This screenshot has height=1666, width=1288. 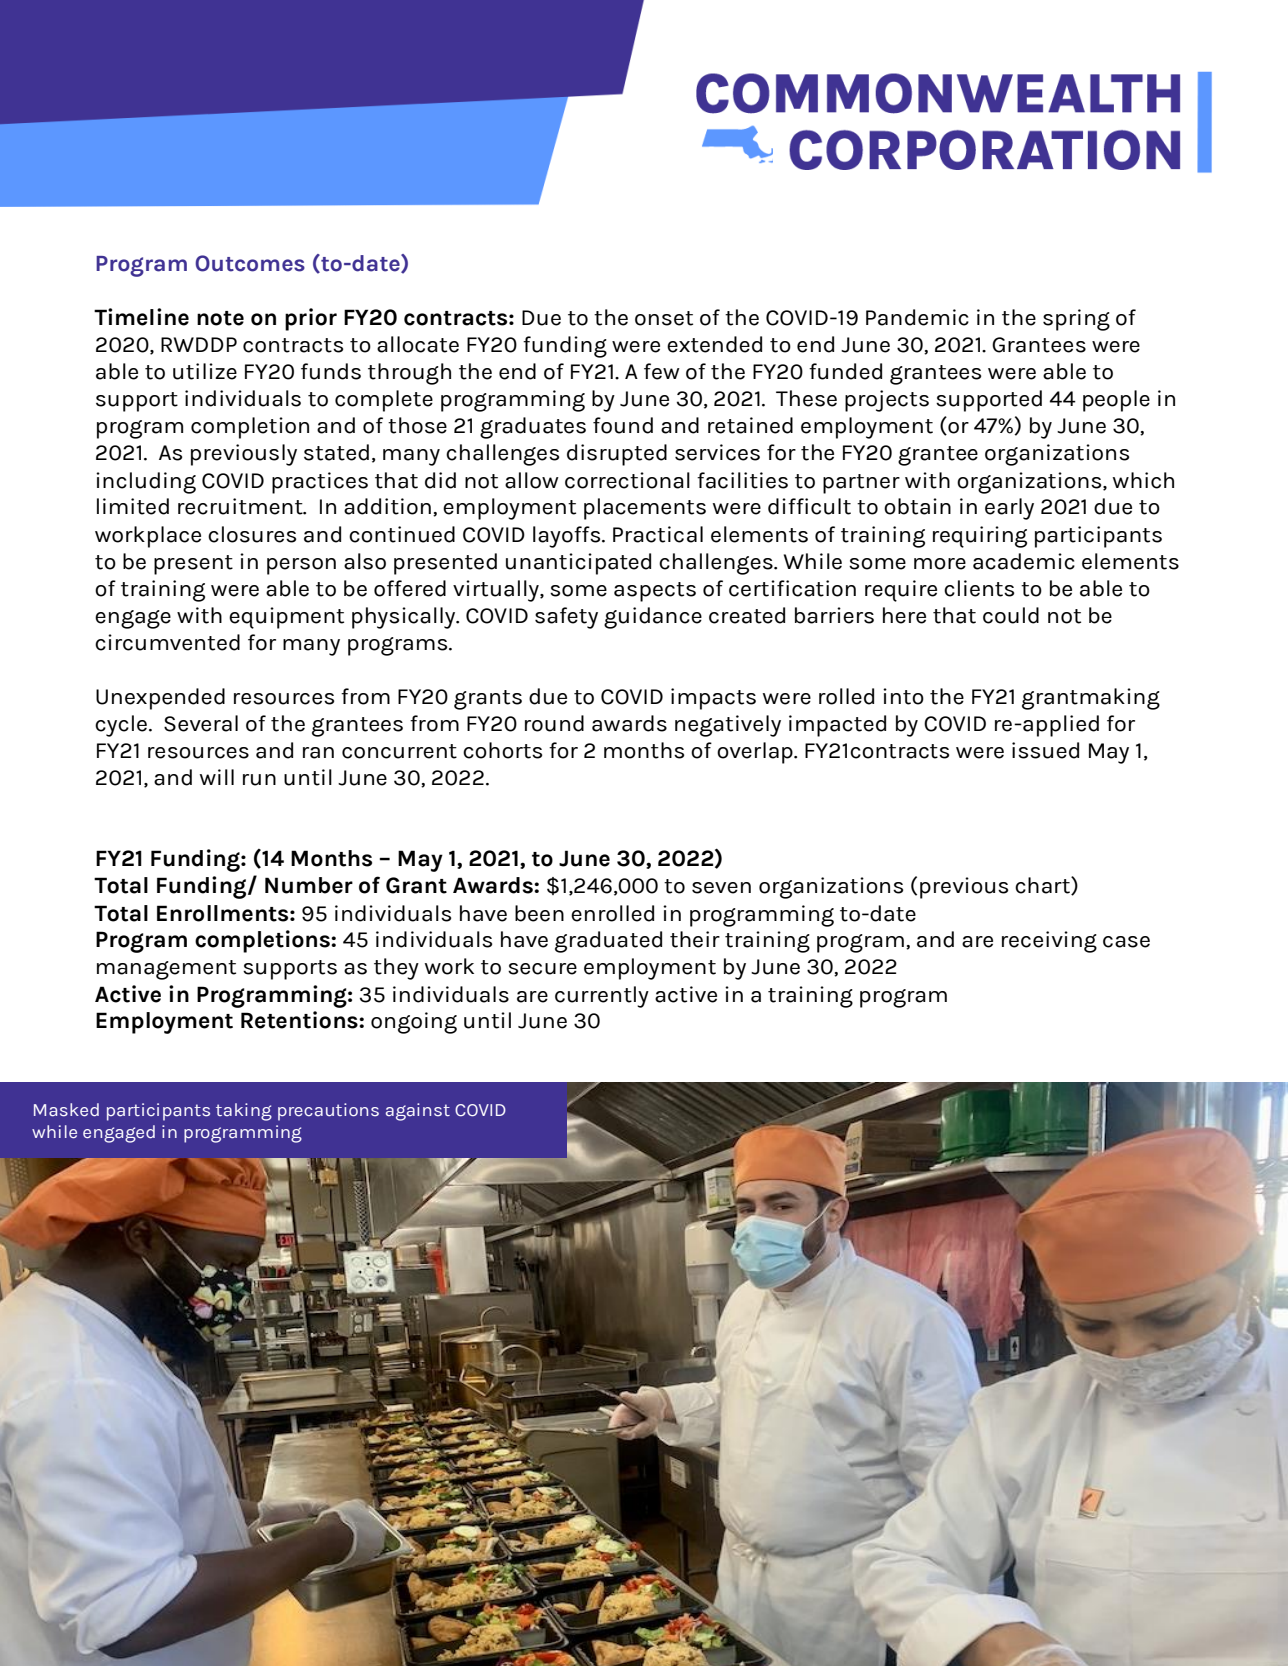 I want to click on note, so click(x=220, y=318).
